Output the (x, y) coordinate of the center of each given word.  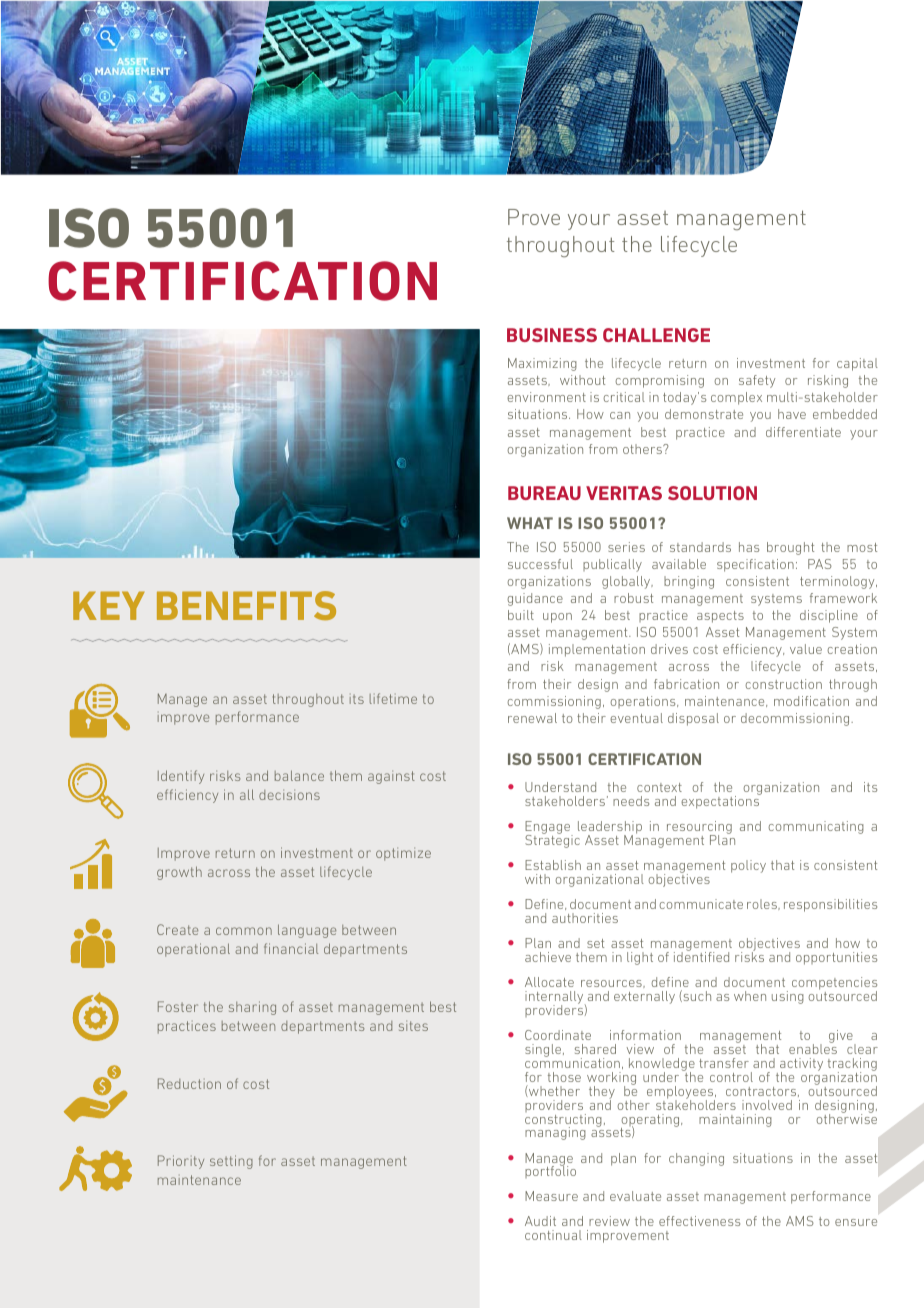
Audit (540, 1221)
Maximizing (542, 364)
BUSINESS (552, 335)
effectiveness (699, 1221)
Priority (181, 1162)
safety (757, 381)
